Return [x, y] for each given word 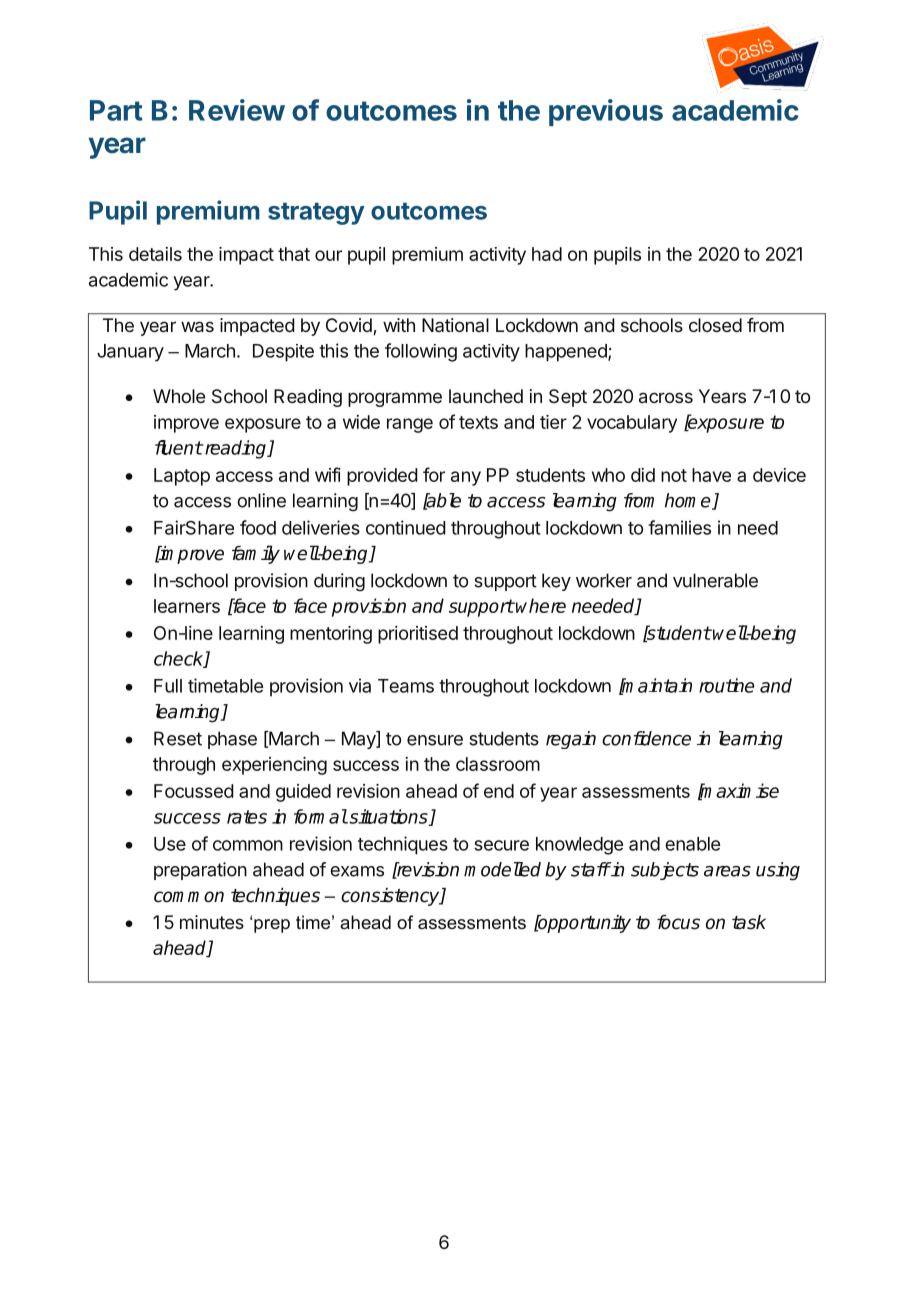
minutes [212, 922]
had [547, 254]
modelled [502, 869]
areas [727, 871]
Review [237, 110]
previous [606, 112]
